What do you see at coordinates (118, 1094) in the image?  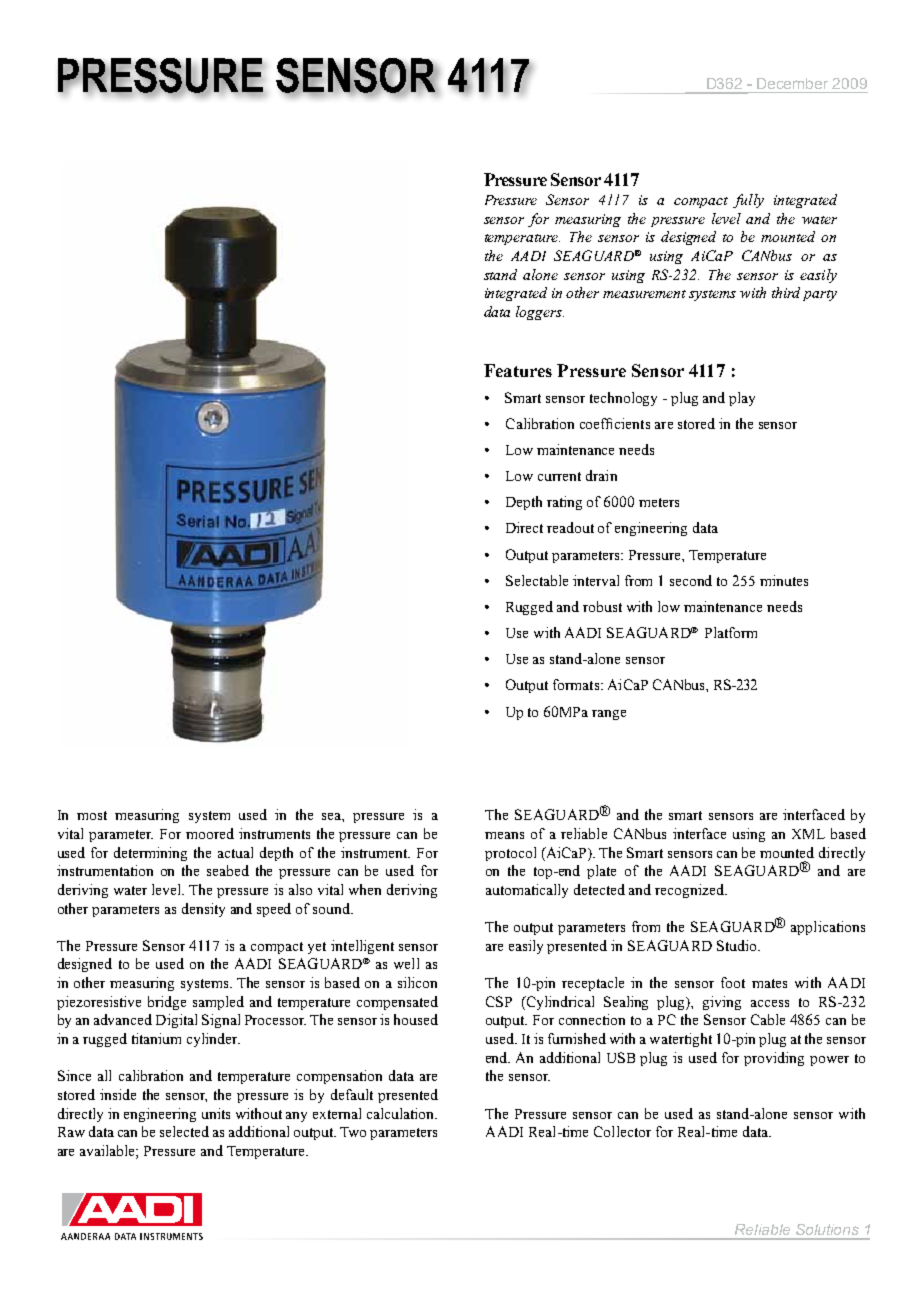 I see `inside` at bounding box center [118, 1094].
